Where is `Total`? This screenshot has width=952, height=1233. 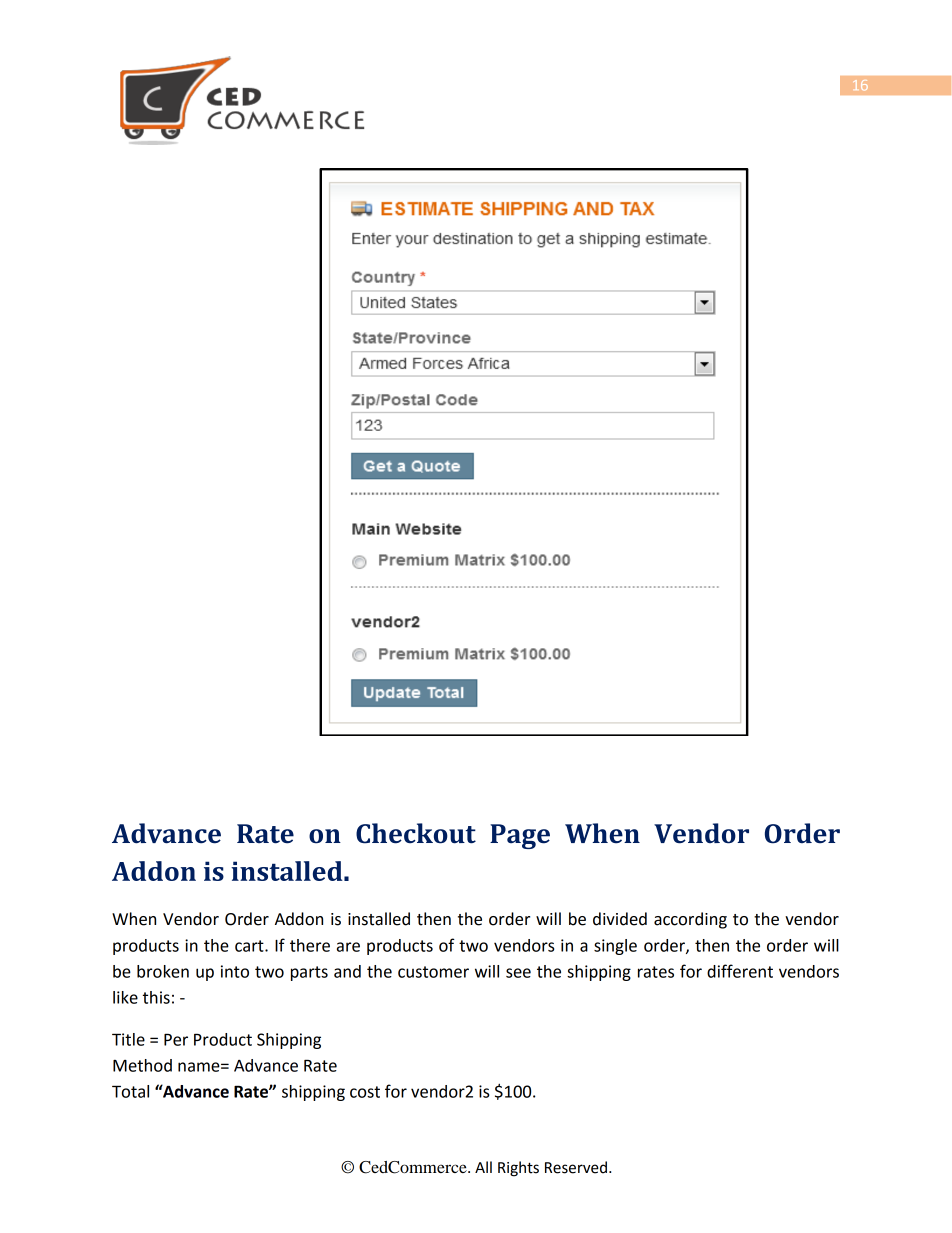 Total is located at coordinates (130, 1091).
